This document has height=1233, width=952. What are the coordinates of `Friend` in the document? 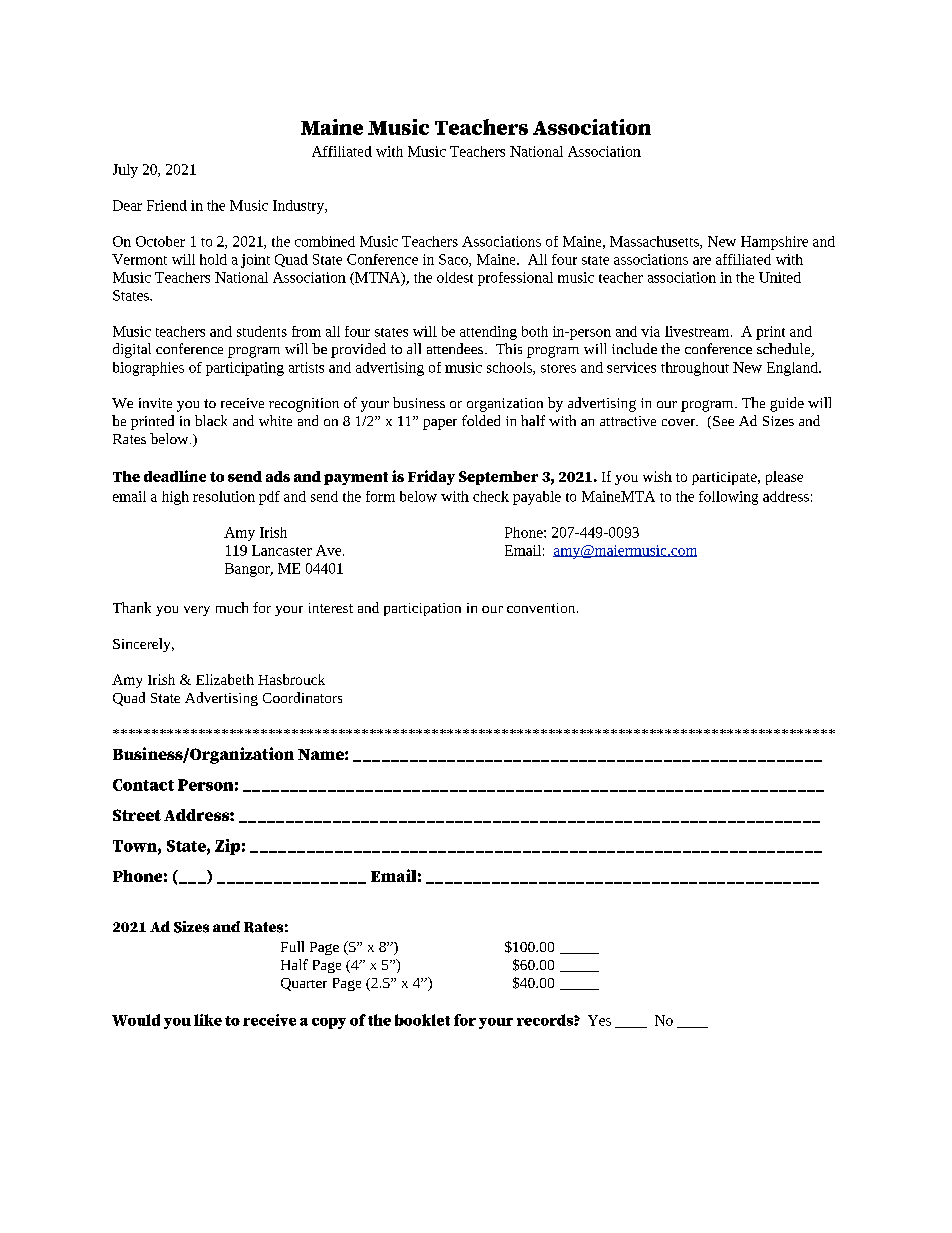 It's located at (167, 205).
